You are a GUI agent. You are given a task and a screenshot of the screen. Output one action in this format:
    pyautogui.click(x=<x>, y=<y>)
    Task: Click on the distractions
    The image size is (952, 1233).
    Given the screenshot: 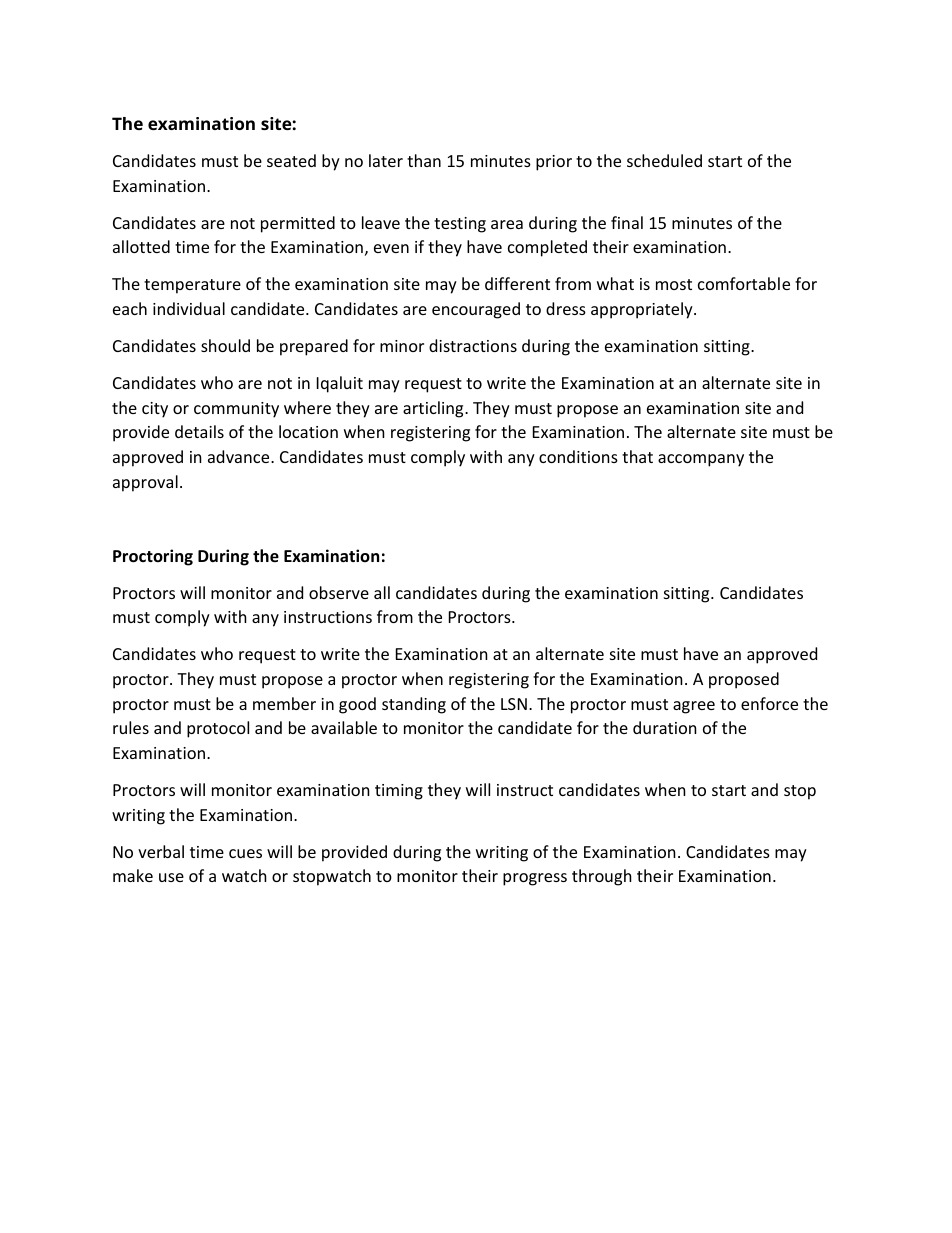 What is the action you would take?
    pyautogui.click(x=473, y=345)
